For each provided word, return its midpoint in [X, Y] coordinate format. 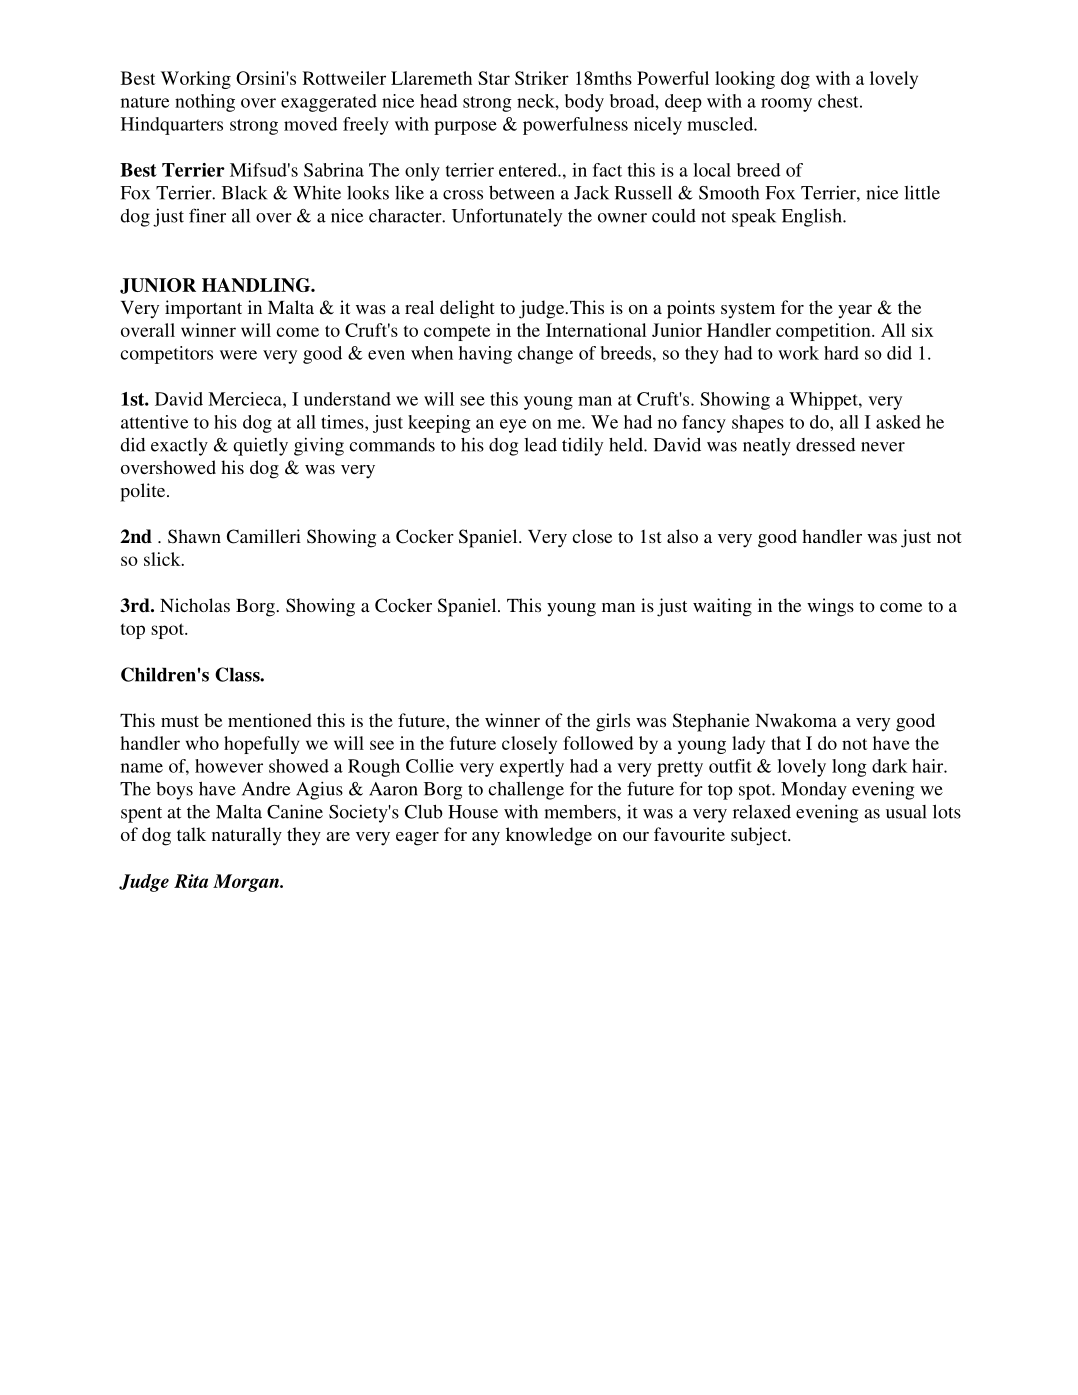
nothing [205, 103]
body [584, 103]
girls [613, 722]
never [883, 447]
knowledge [549, 836]
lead [540, 445]
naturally [247, 836]
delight [467, 309]
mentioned [270, 720]
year [855, 312]
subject [760, 836]
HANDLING [257, 285]
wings [830, 607]
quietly [260, 447]
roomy [786, 105]
